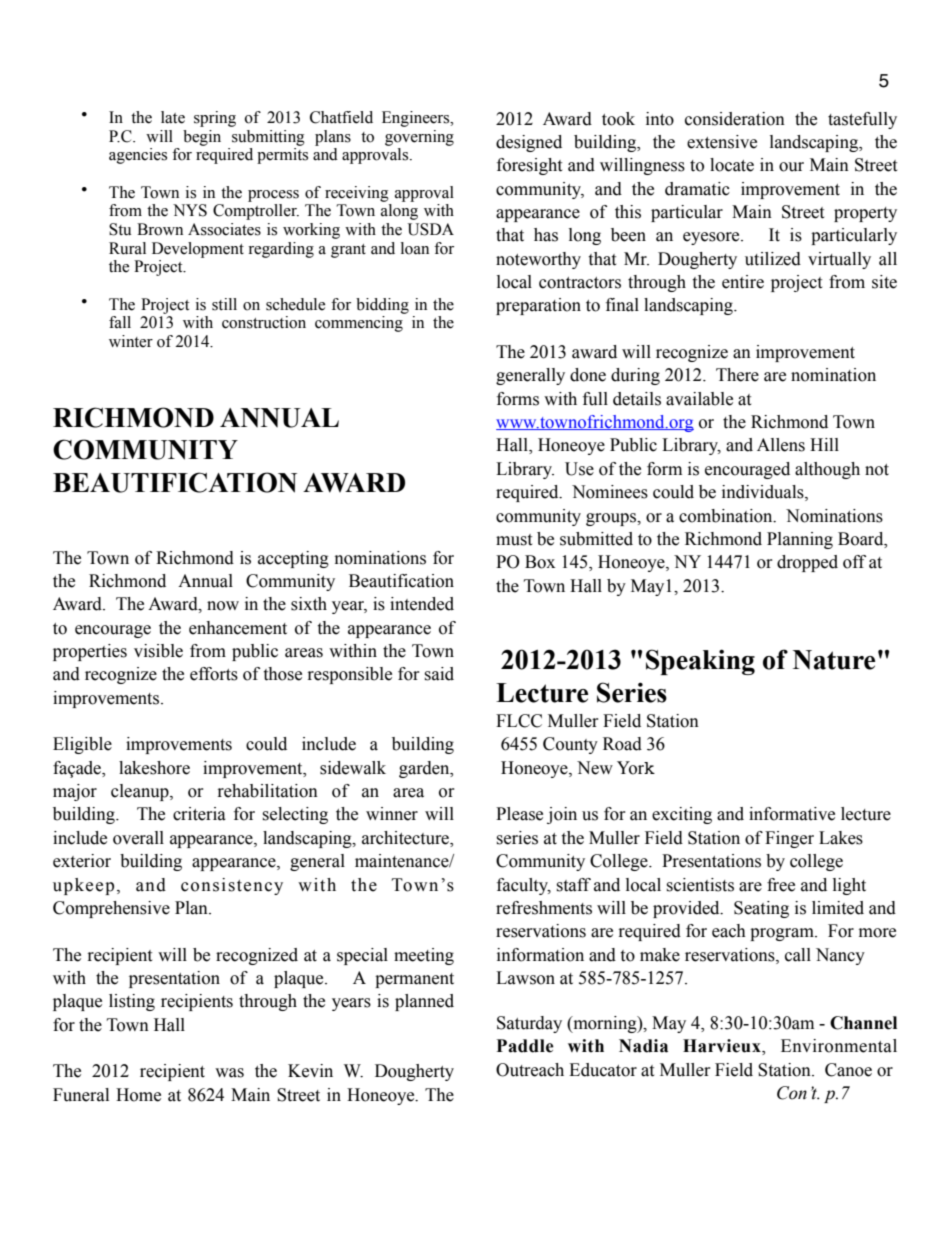  I want to click on There, so click(737, 375).
